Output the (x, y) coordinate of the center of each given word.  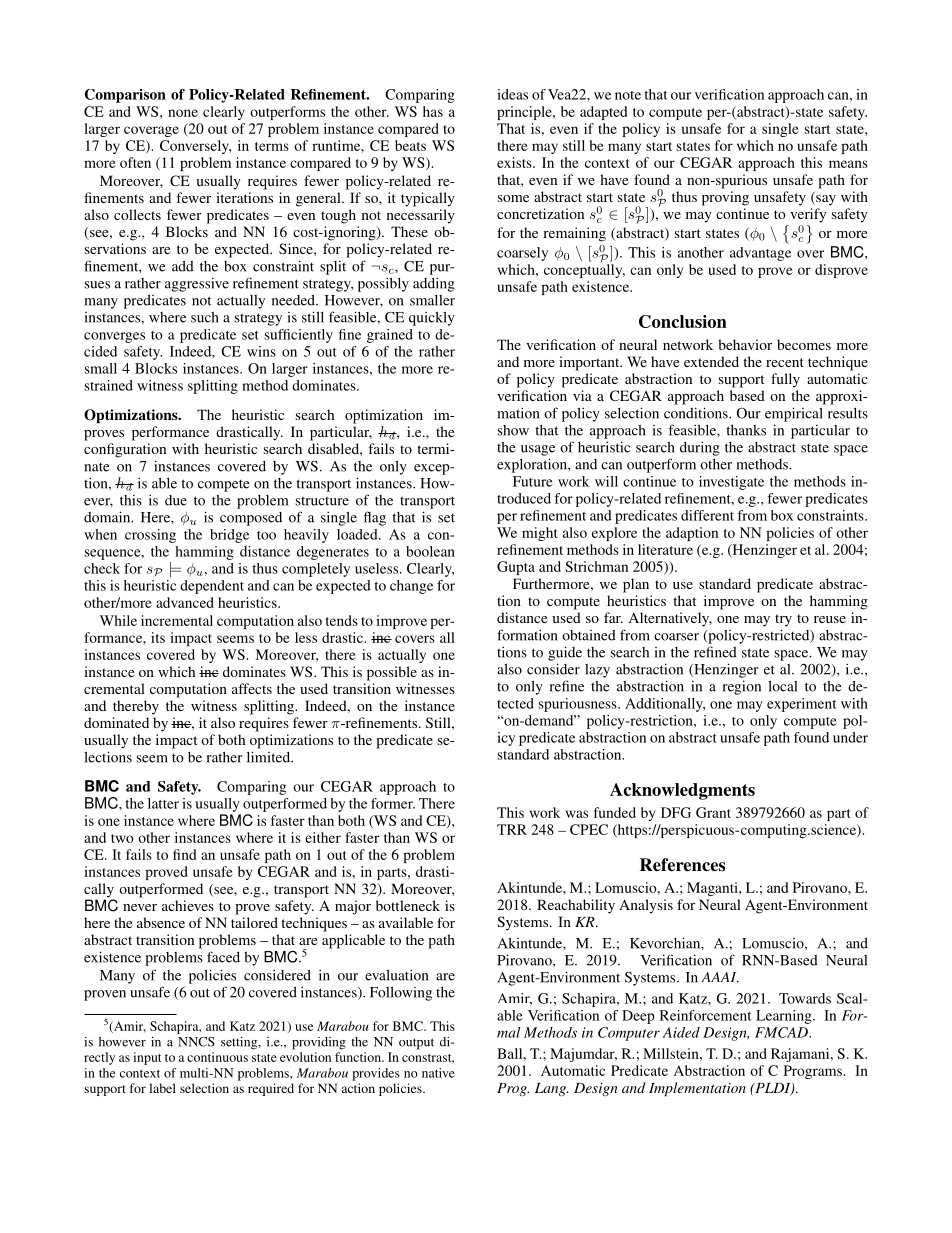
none (183, 113)
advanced (185, 602)
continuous (217, 1057)
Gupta (516, 568)
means (848, 164)
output (416, 1044)
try (783, 620)
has (433, 111)
